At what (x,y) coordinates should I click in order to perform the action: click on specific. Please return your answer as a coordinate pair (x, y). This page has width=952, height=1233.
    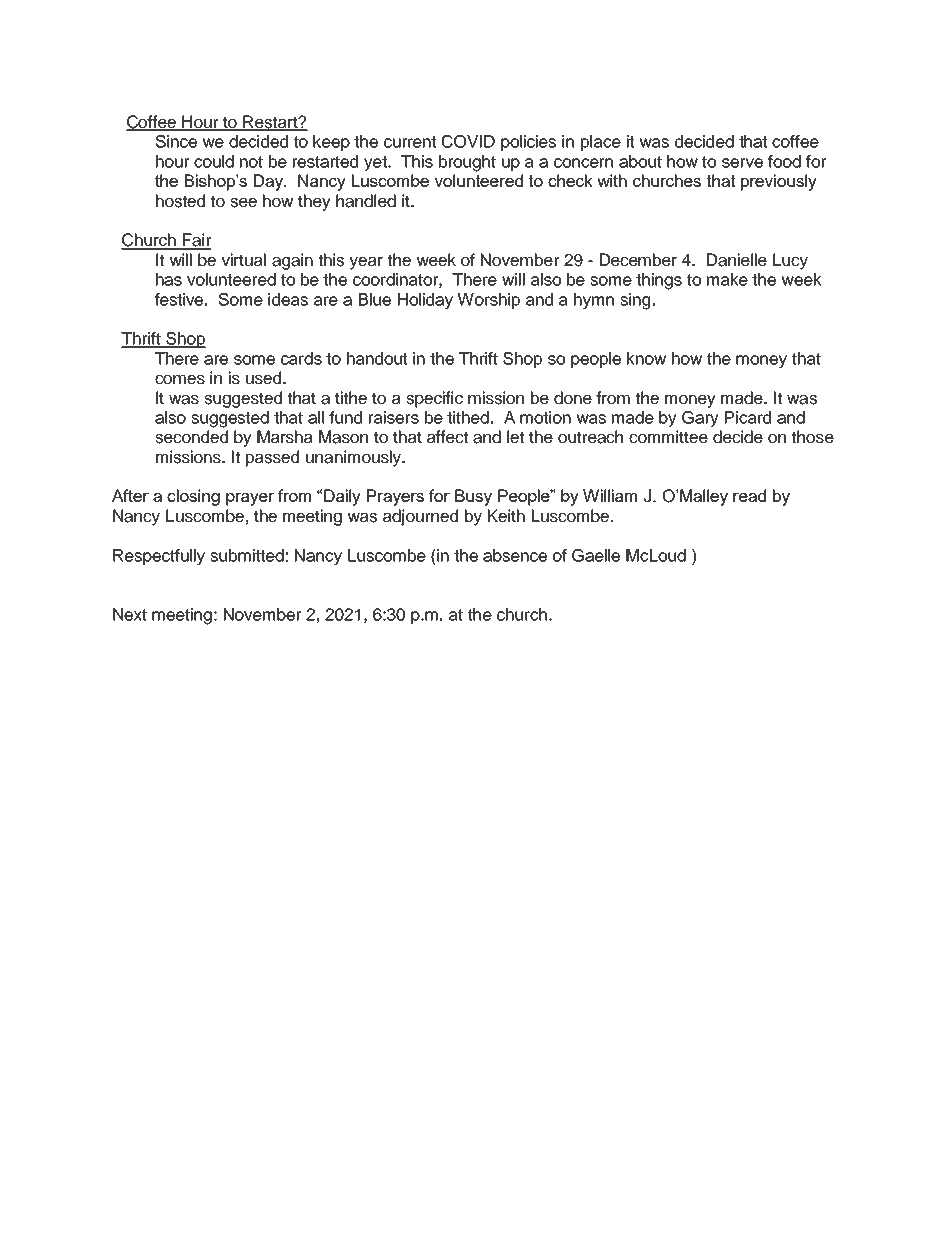
    Looking at the image, I should click on (434, 399).
